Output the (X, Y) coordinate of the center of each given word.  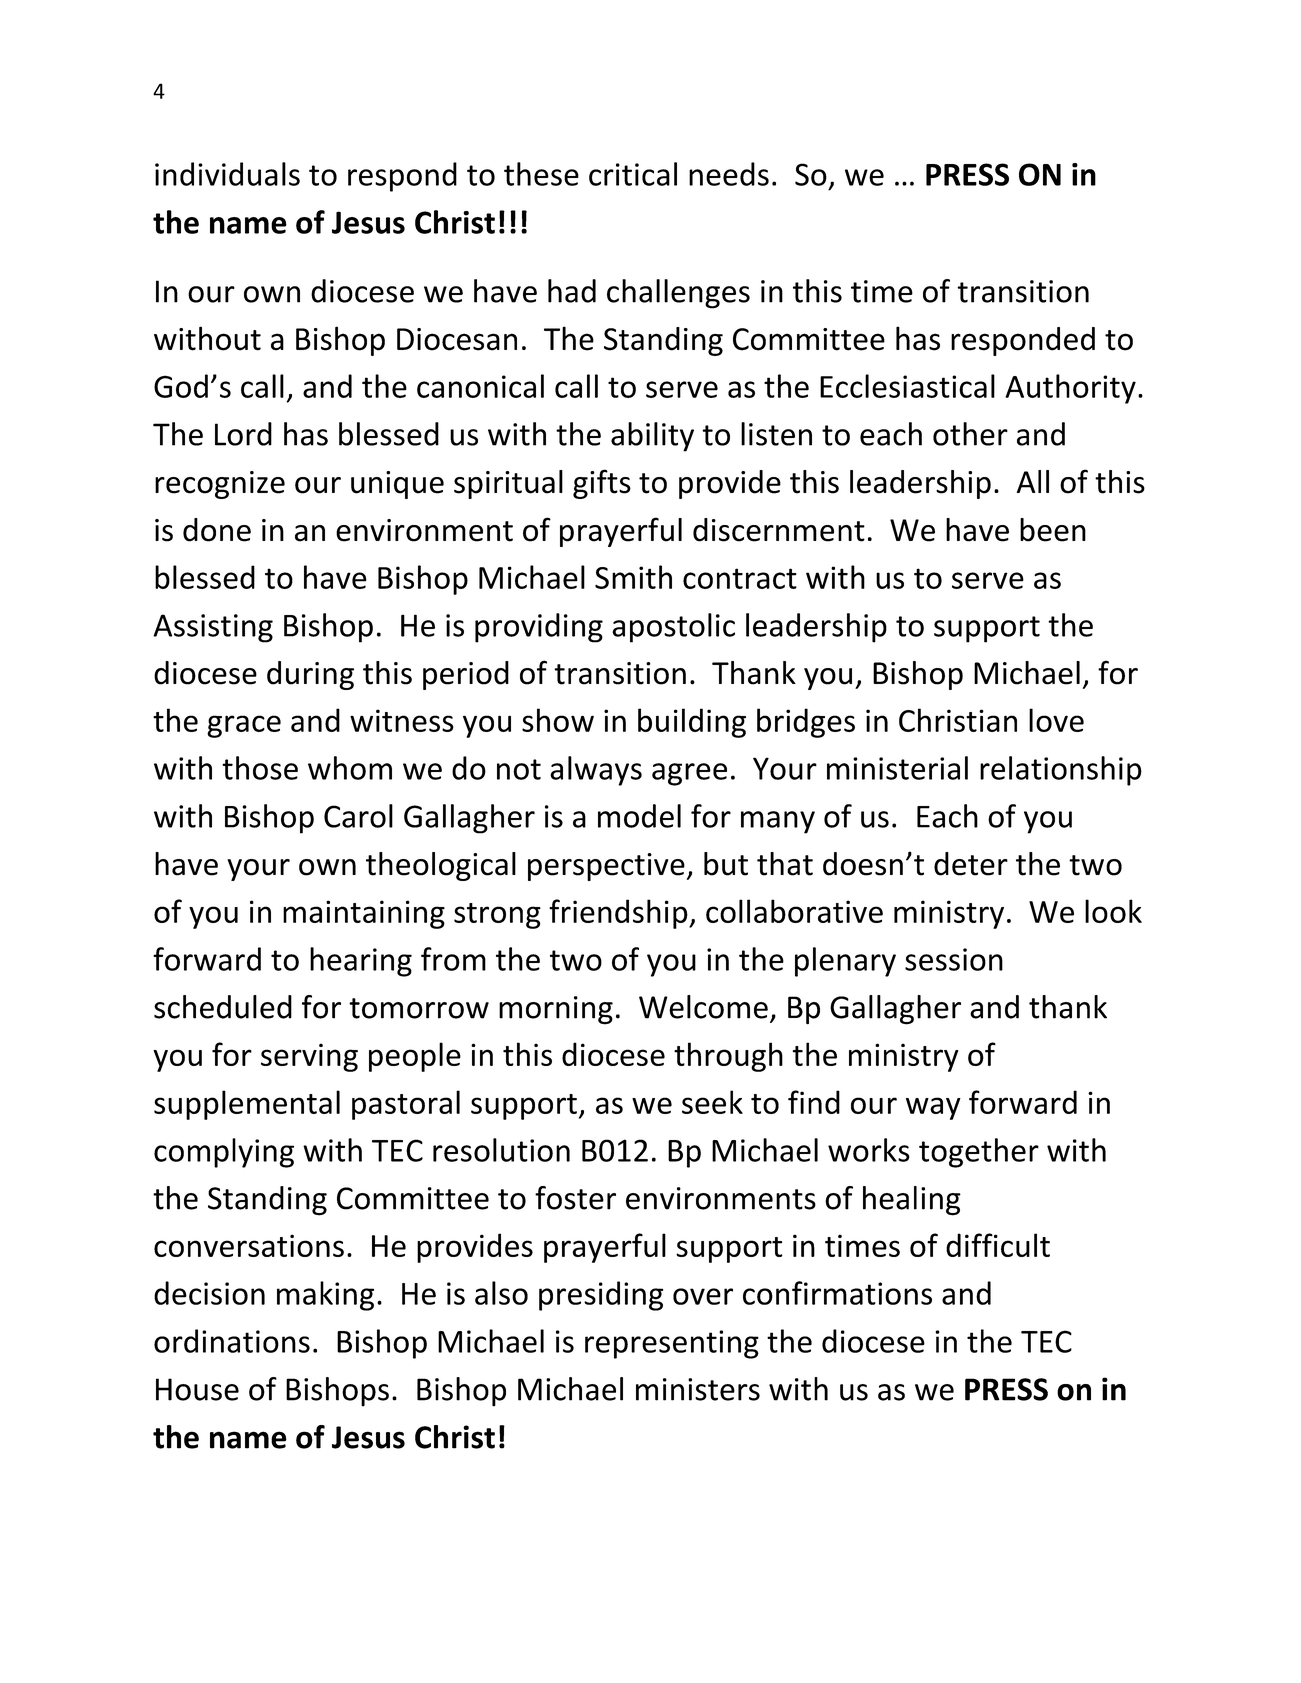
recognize (220, 485)
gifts (602, 484)
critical (633, 174)
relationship (1061, 771)
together (979, 1153)
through (728, 1057)
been (1053, 530)
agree (689, 774)
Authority (1070, 389)
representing (672, 1344)
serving (309, 1057)
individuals (227, 174)
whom (350, 768)
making (325, 1296)
